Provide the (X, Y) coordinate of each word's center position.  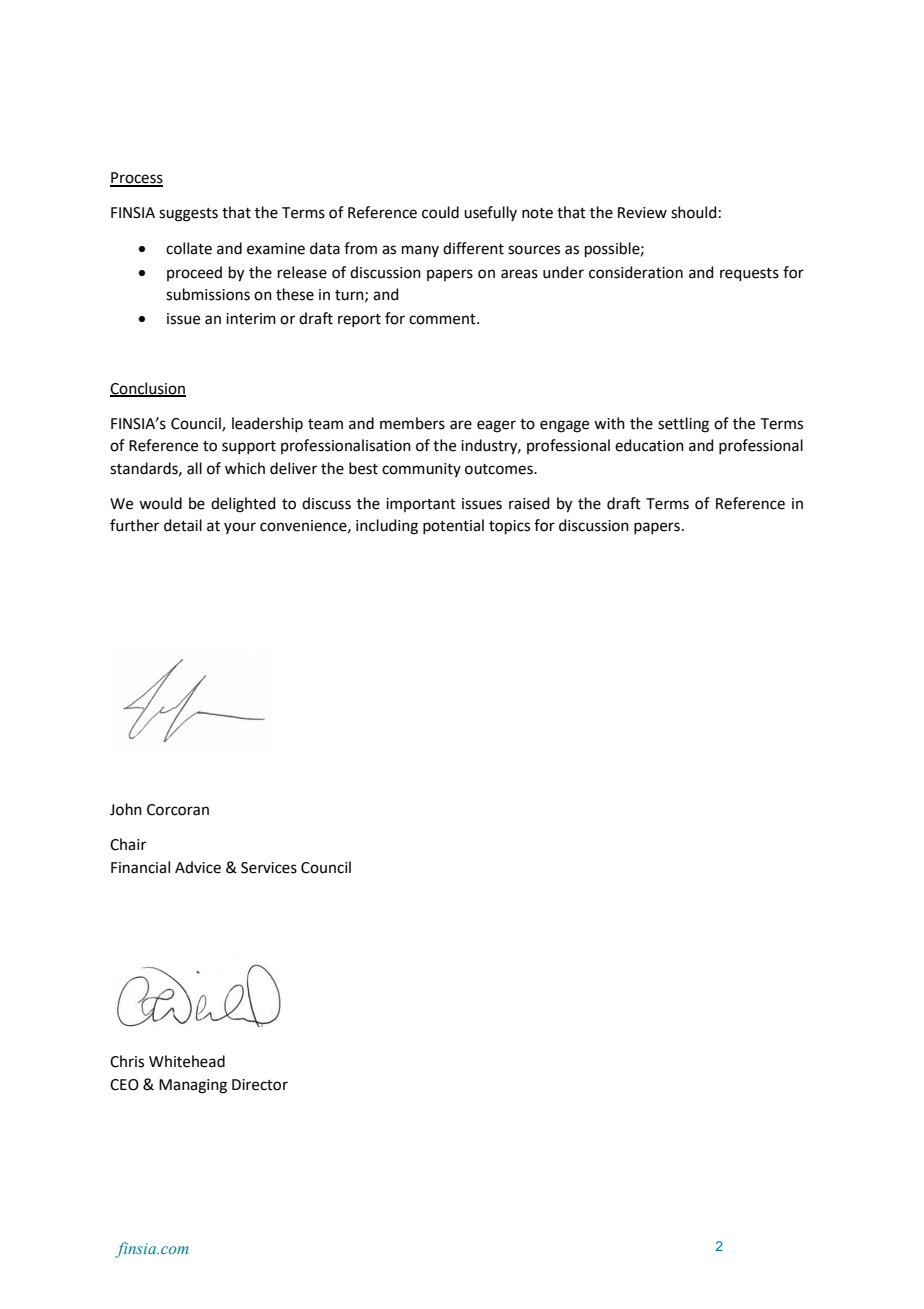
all (194, 468)
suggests (188, 215)
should (694, 212)
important (421, 505)
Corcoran (178, 810)
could (440, 212)
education (649, 445)
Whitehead (187, 1061)
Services (269, 868)
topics (509, 527)
